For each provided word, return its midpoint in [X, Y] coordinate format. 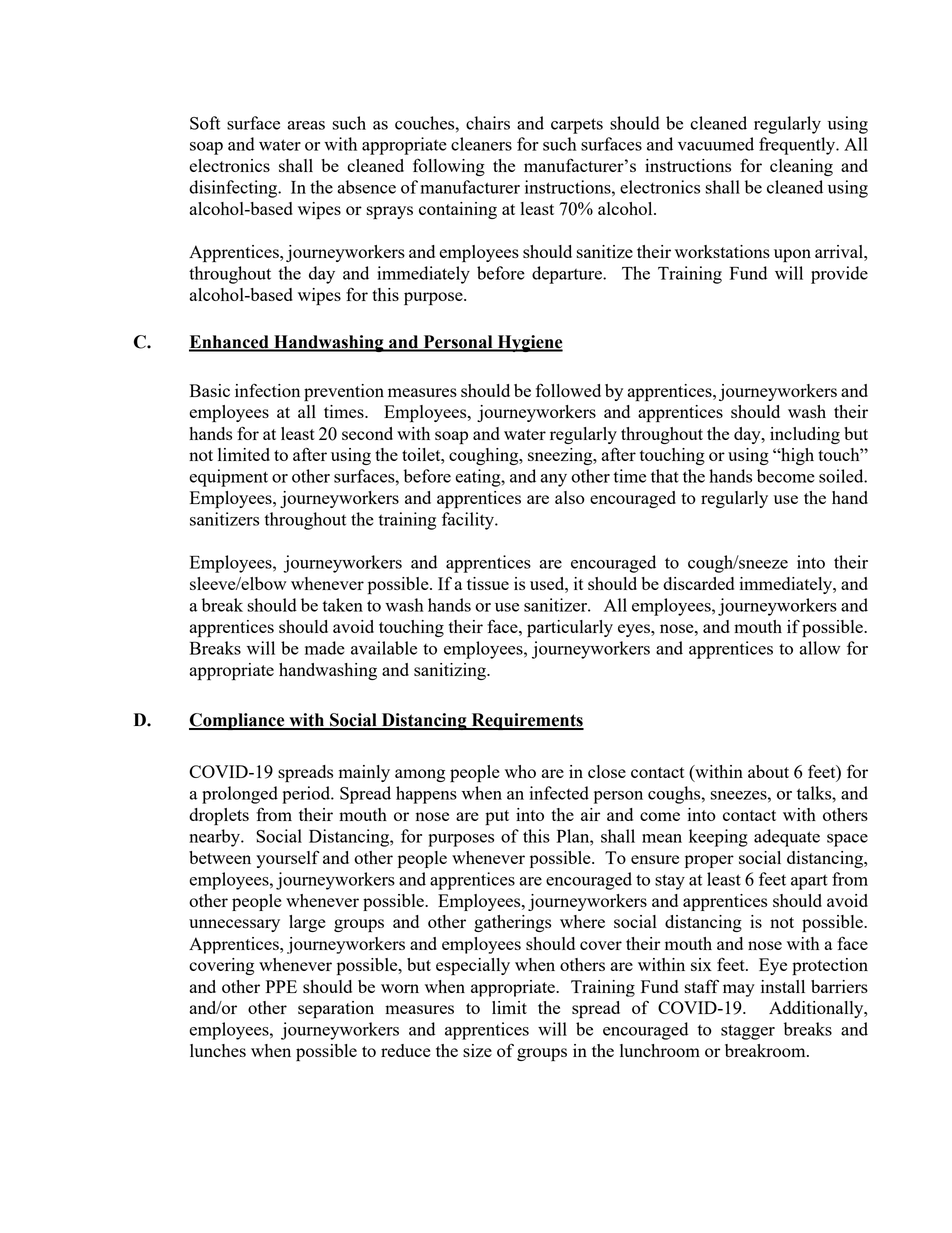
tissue [488, 583]
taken [342, 605]
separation [336, 1010]
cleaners [481, 144]
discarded [698, 583]
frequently [798, 146]
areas [306, 125]
